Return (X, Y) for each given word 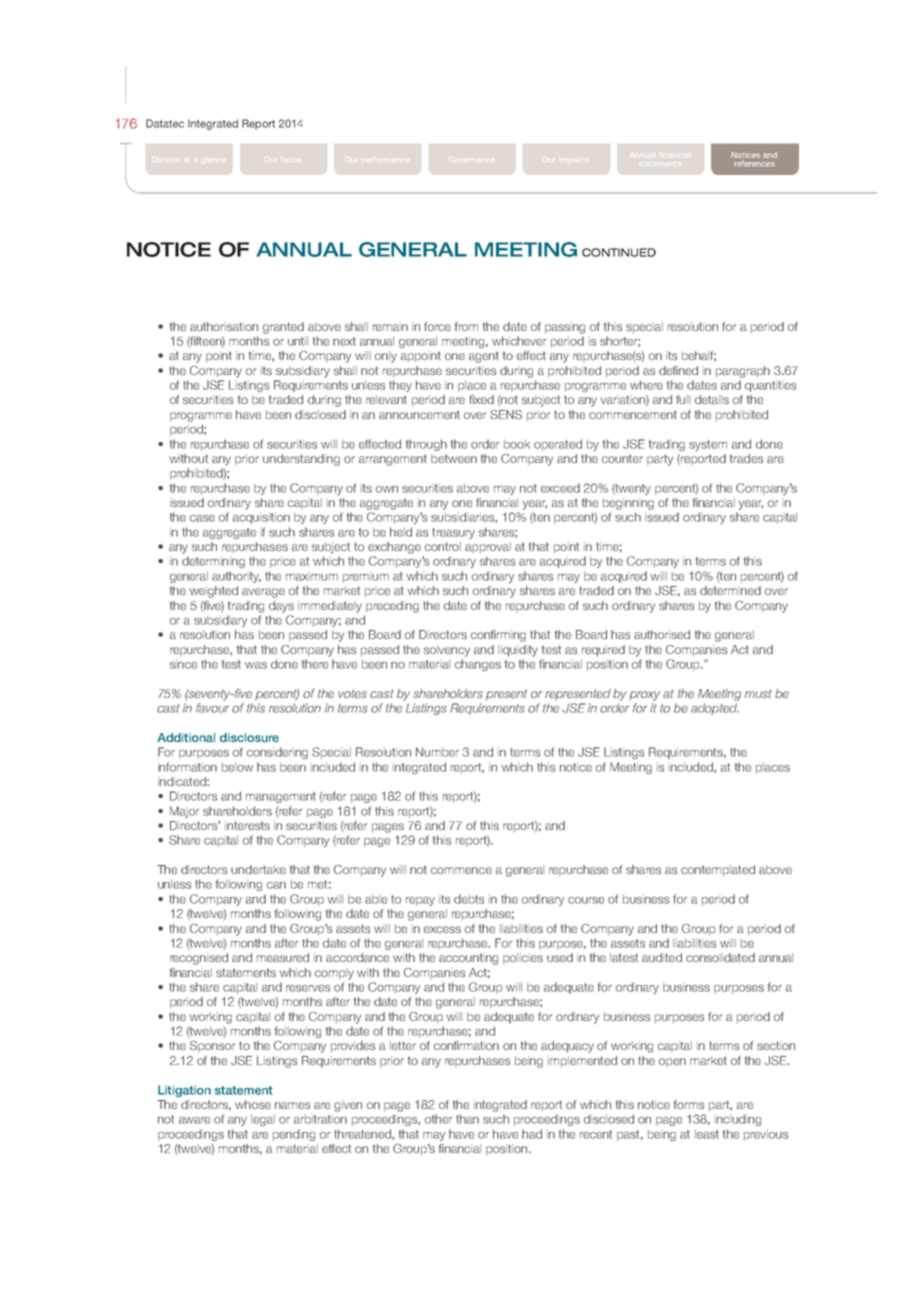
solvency (447, 651)
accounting (468, 959)
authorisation (224, 326)
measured (283, 957)
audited (662, 957)
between (454, 458)
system (708, 445)
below (237, 767)
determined (730, 590)
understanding (301, 460)
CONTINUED (619, 252)
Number (437, 752)
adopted (715, 709)
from (466, 326)
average (263, 593)
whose (253, 1104)
